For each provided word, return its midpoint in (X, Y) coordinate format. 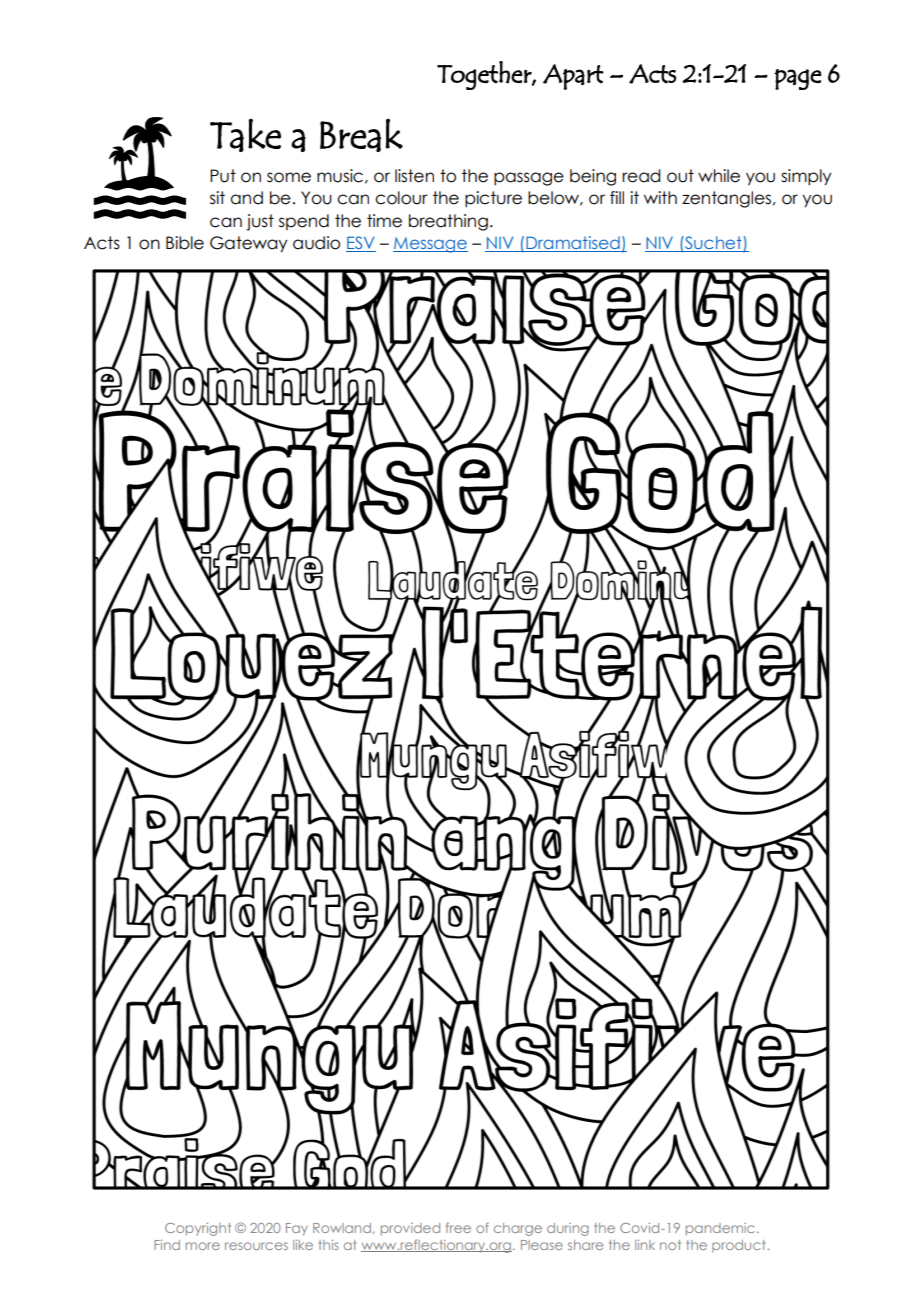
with (660, 197)
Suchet (713, 244)
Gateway (248, 244)
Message (430, 245)
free (458, 1227)
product (738, 1246)
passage (529, 179)
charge (518, 1229)
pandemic (720, 1229)
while (719, 176)
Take (245, 135)
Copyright (198, 1229)
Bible (185, 243)
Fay (297, 1229)
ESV (361, 244)
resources (256, 1246)
